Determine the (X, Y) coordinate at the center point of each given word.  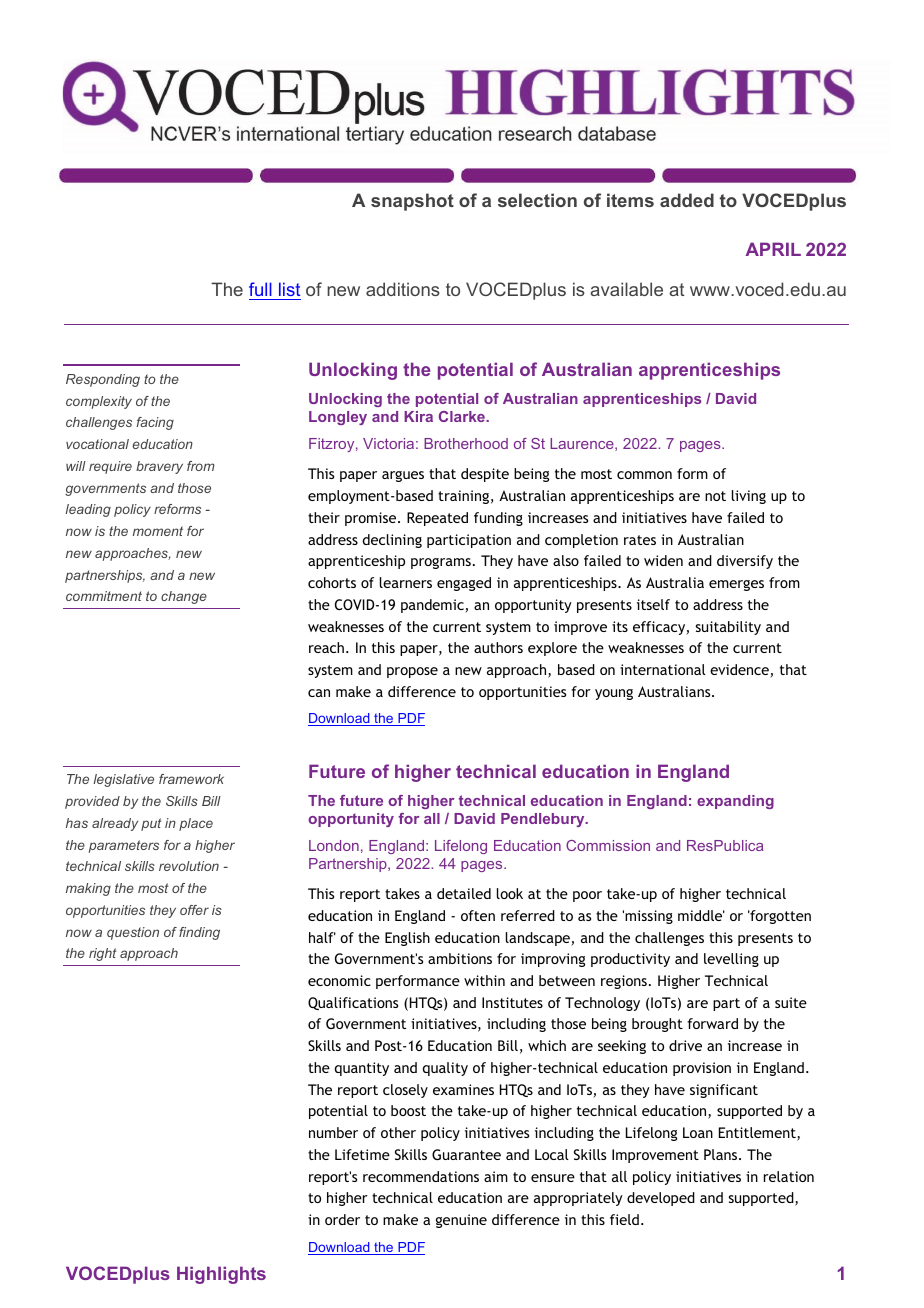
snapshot (412, 202)
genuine (461, 1221)
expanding (735, 802)
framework (191, 779)
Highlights (221, 1275)
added (687, 200)
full (260, 289)
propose (412, 672)
